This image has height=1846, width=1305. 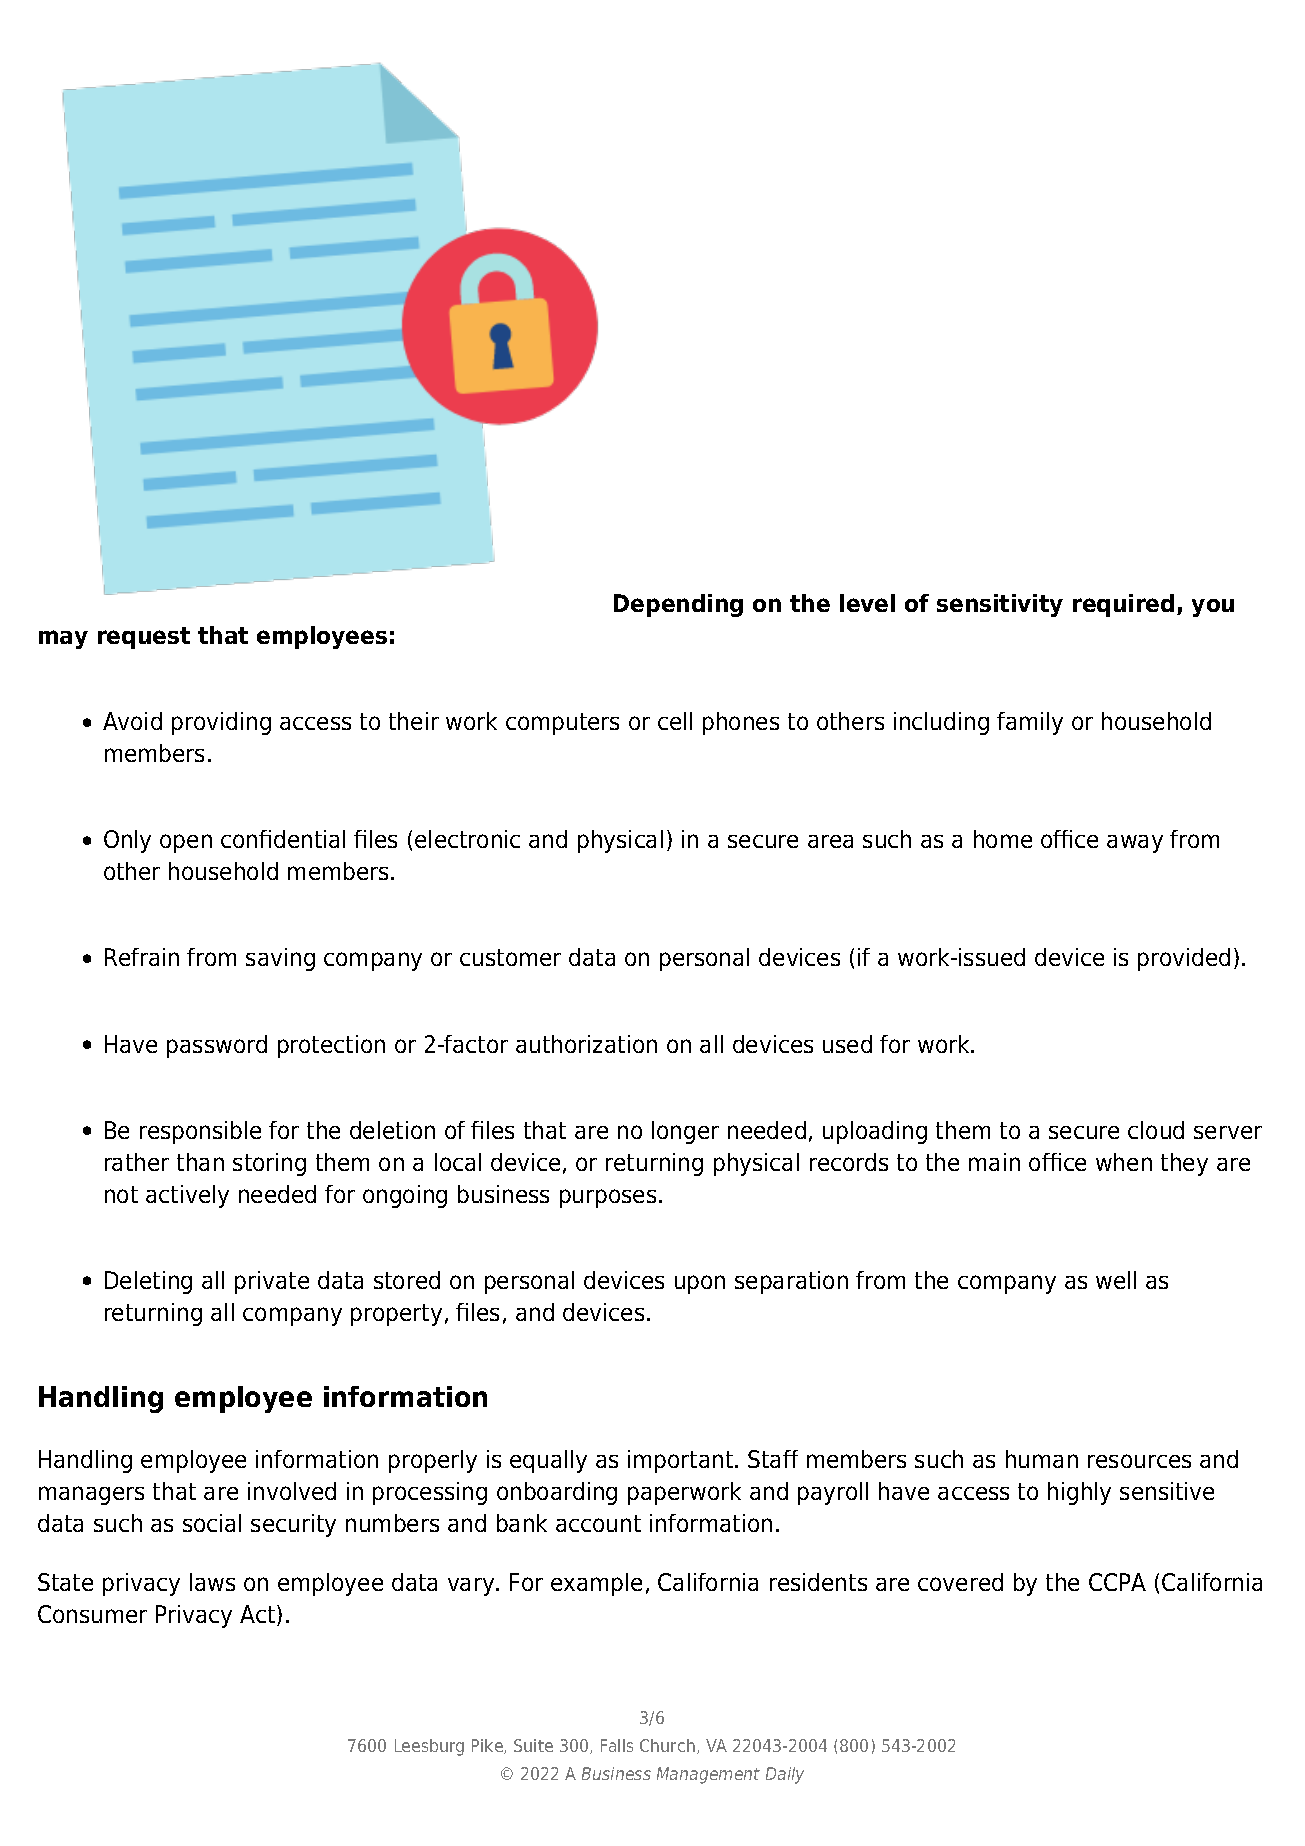 I want to click on required, so click(x=1123, y=605).
